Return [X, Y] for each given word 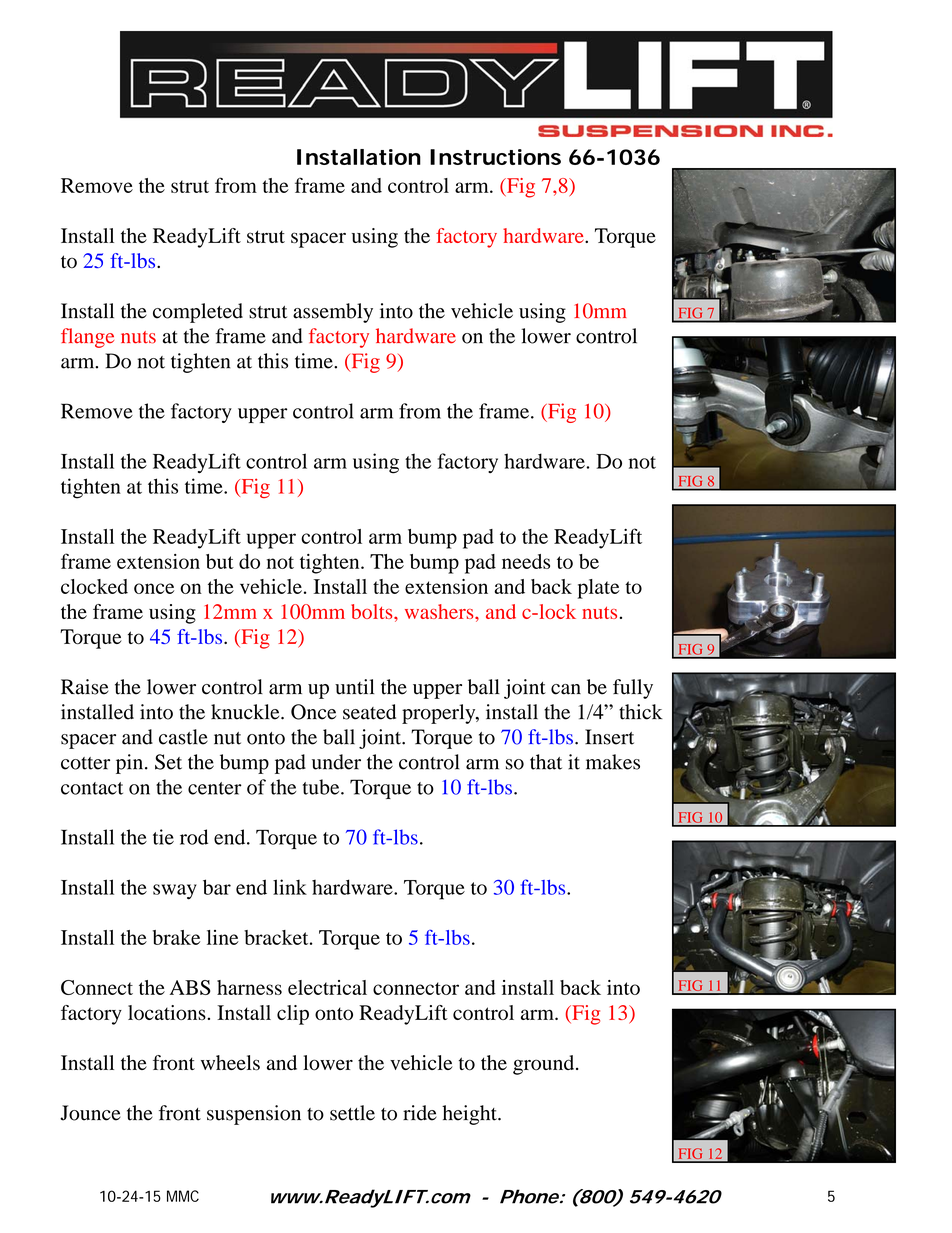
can [566, 689]
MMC [183, 1196]
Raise [85, 687]
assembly [333, 313]
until [354, 687]
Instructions [495, 157]
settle [352, 1113]
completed [198, 313]
